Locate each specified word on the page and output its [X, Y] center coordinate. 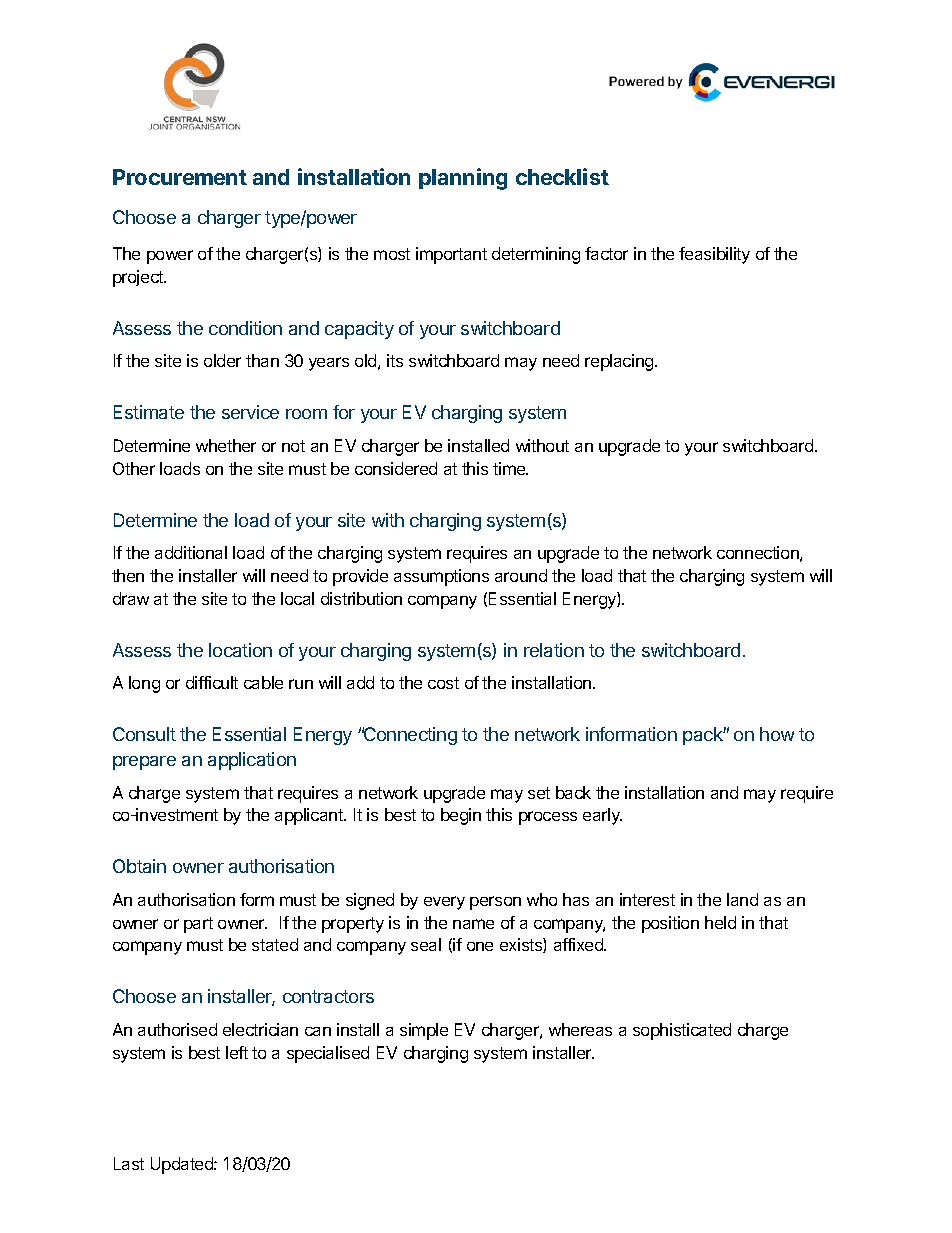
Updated [183, 1165]
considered [396, 468]
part [198, 925]
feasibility [714, 255]
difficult [212, 682]
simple [424, 1031]
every [444, 903]
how [777, 734]
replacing [620, 362]
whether [226, 445]
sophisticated [682, 1031]
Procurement [180, 177]
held [720, 922]
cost [443, 683]
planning [463, 179]
